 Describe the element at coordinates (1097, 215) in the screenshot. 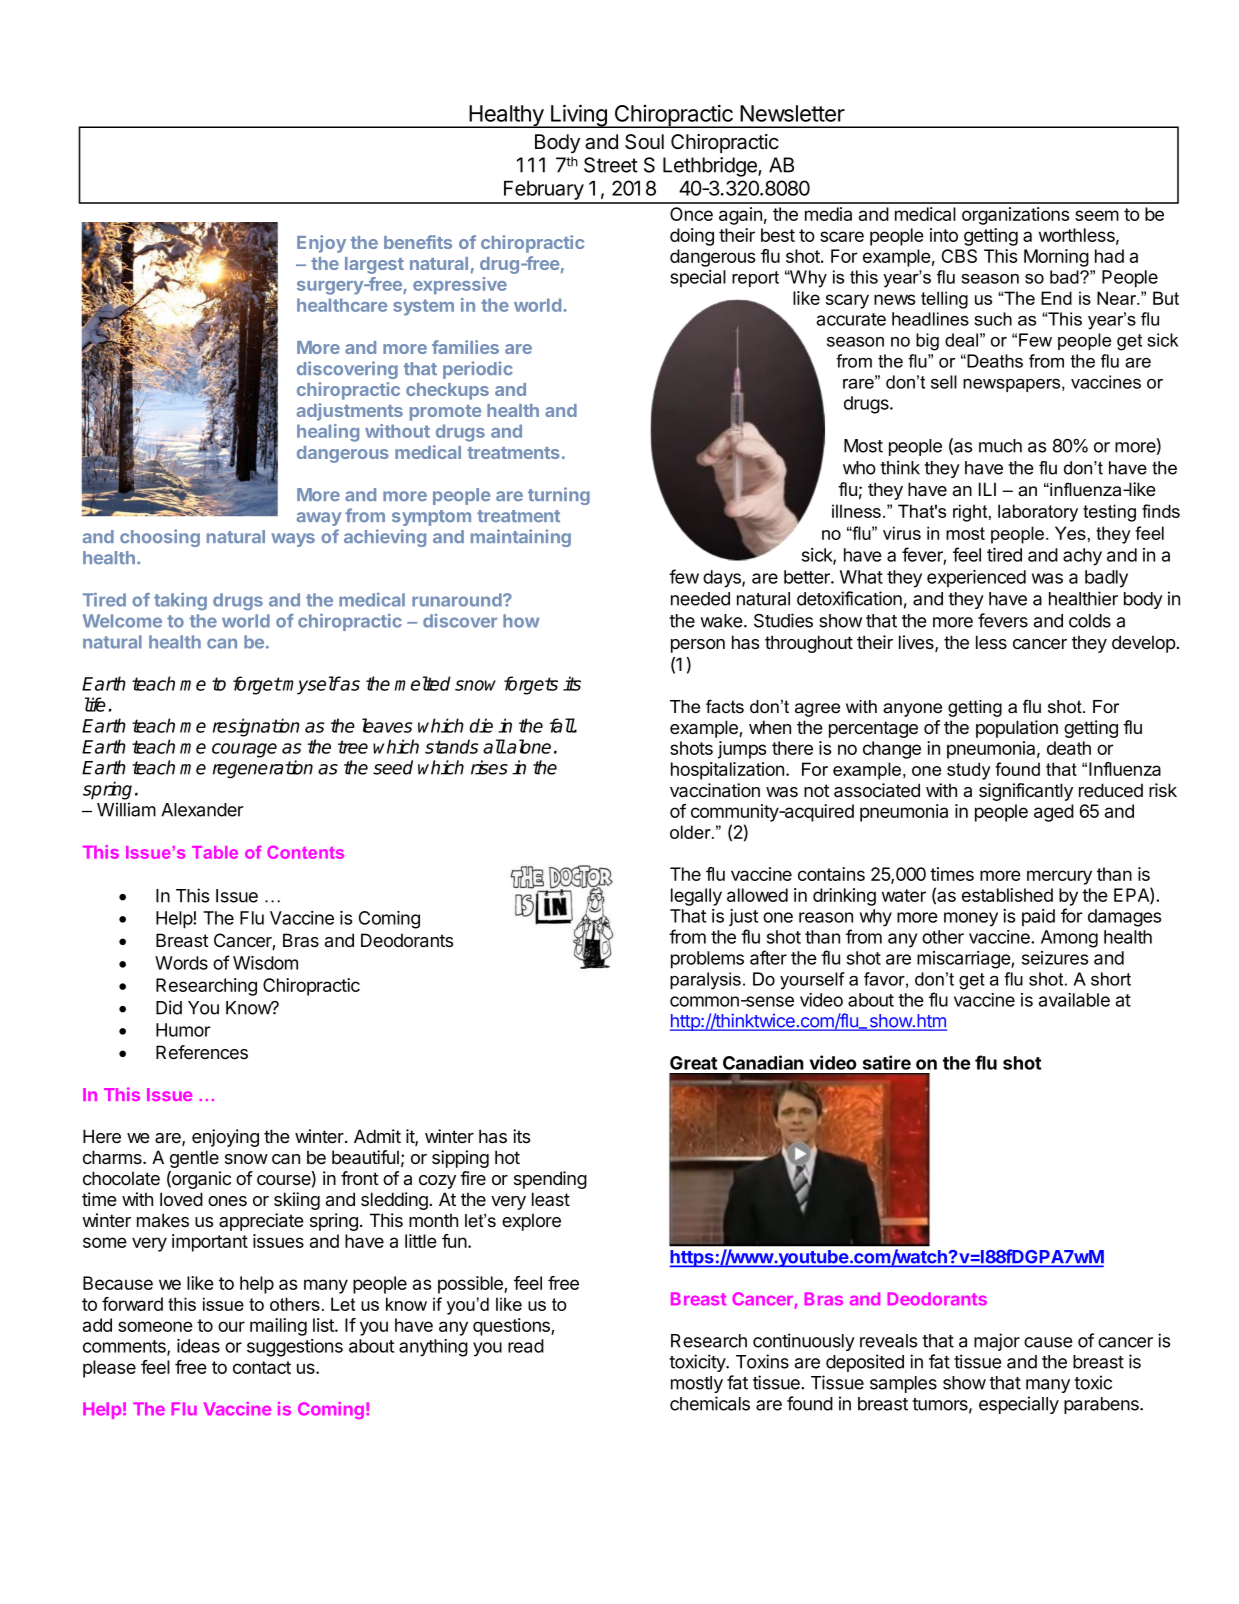

I see `seem` at that location.
